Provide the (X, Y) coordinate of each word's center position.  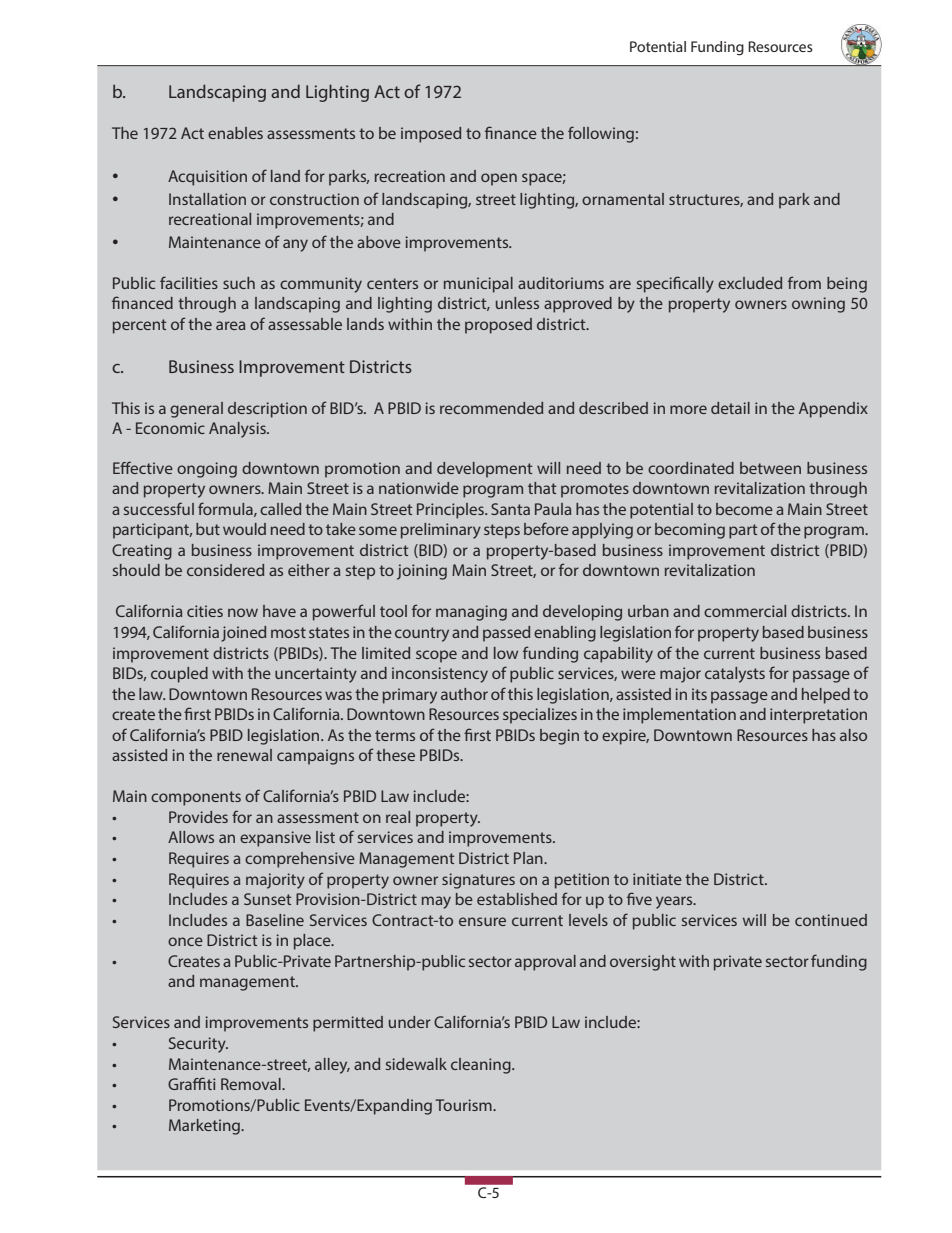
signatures (478, 881)
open (499, 179)
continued (831, 920)
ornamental (623, 199)
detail (730, 408)
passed (506, 634)
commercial (745, 611)
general (196, 410)
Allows (191, 837)
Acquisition (207, 178)
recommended (491, 408)
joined (243, 634)
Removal (252, 1084)
